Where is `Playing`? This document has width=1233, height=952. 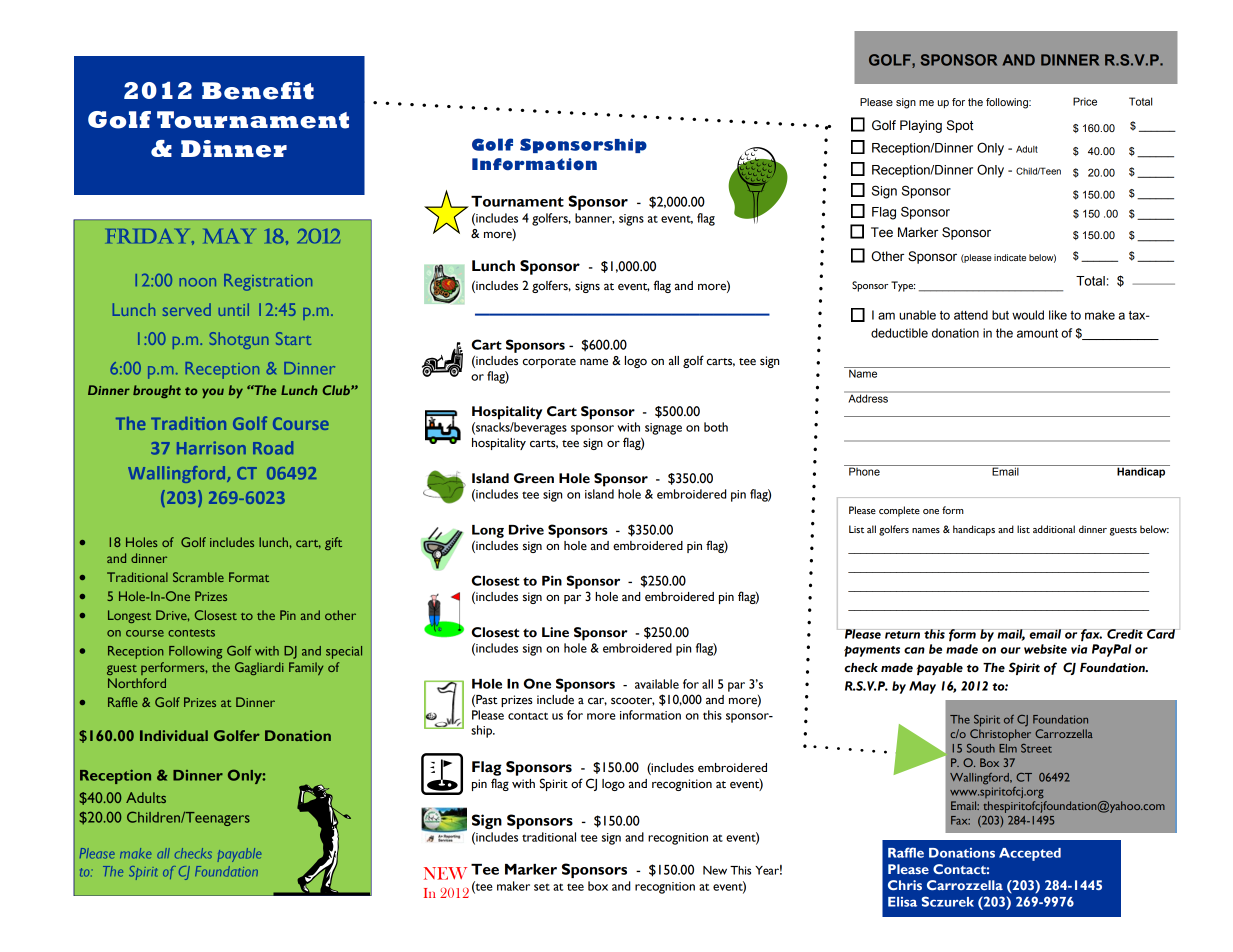
Playing is located at coordinates (921, 126).
